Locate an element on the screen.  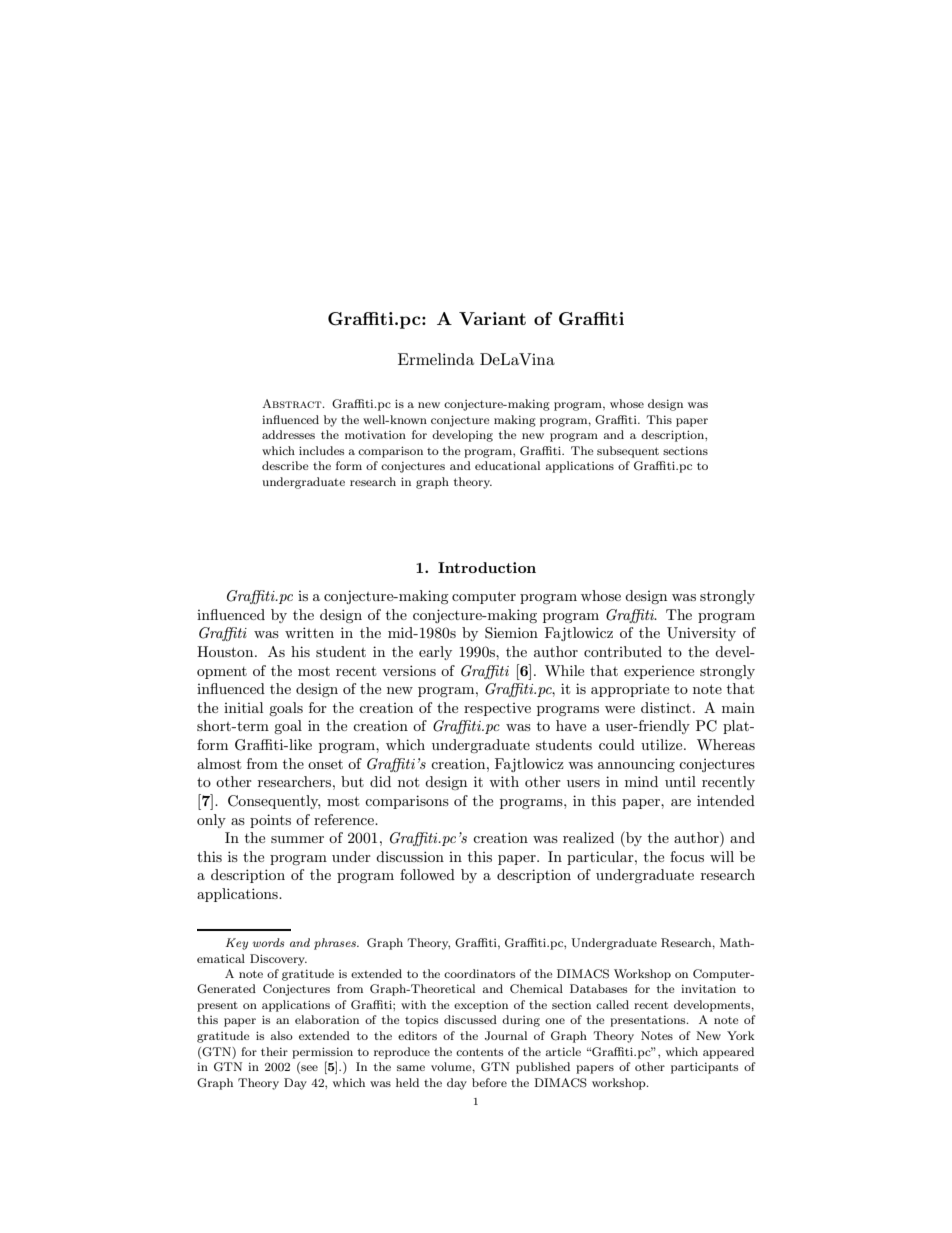
Introduction is located at coordinates (487, 567).
